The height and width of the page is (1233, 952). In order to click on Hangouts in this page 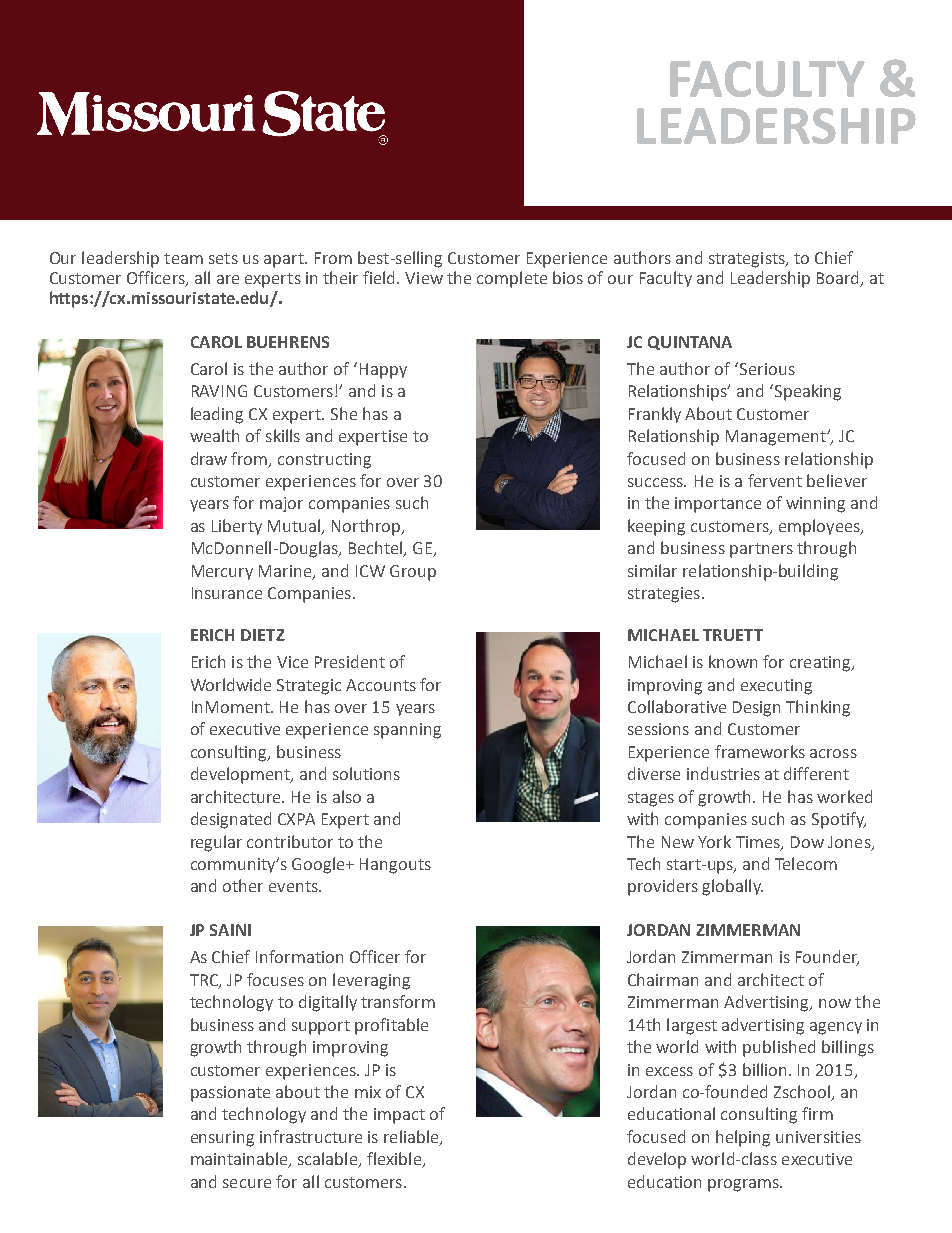, I will do `click(395, 866)`.
